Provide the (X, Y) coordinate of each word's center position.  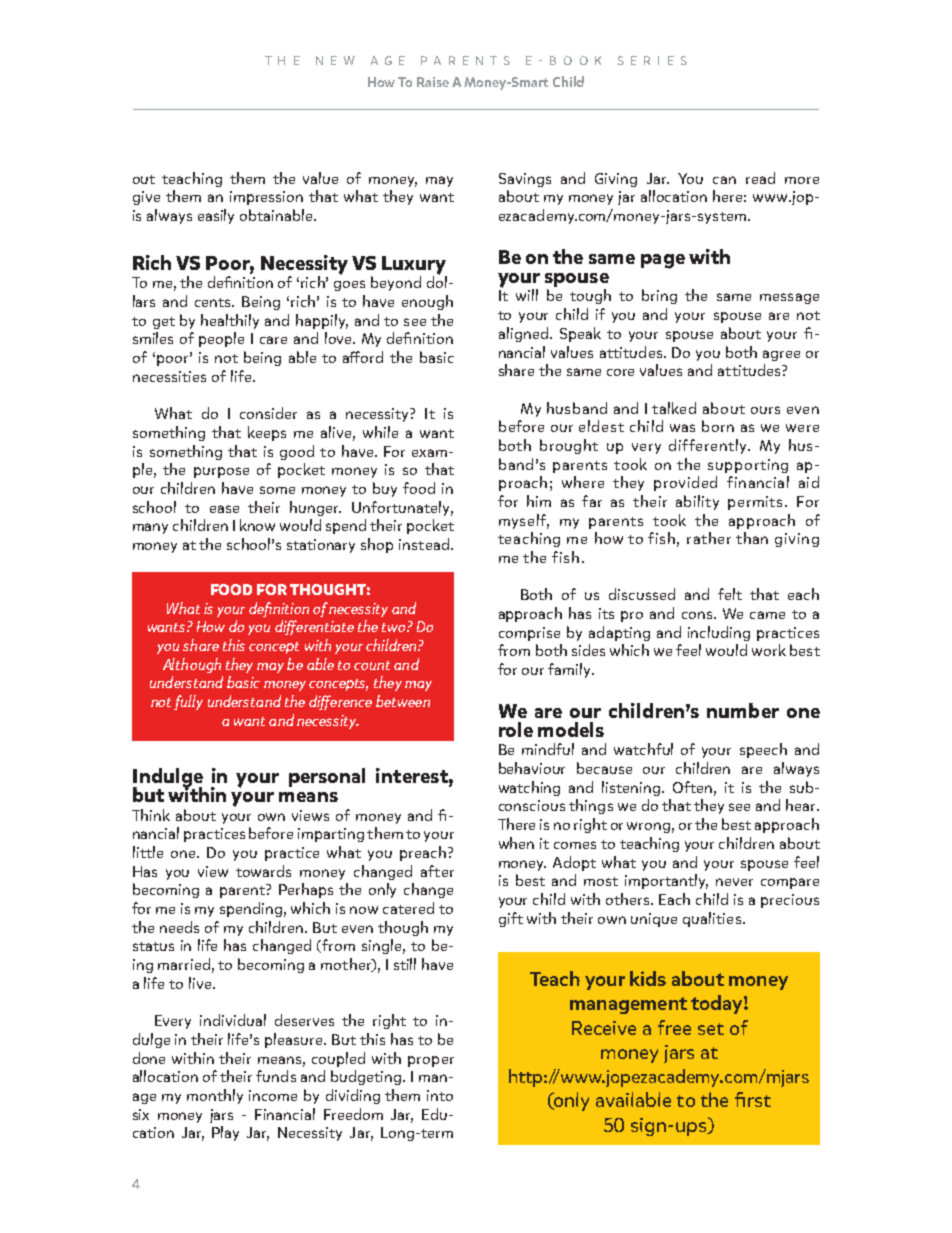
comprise (529, 634)
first (753, 1099)
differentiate (314, 627)
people (221, 339)
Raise (433, 82)
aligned (523, 334)
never (734, 882)
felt (730, 594)
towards (263, 871)
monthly (215, 1096)
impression (266, 198)
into (440, 1095)
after (437, 871)
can (724, 180)
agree (781, 355)
